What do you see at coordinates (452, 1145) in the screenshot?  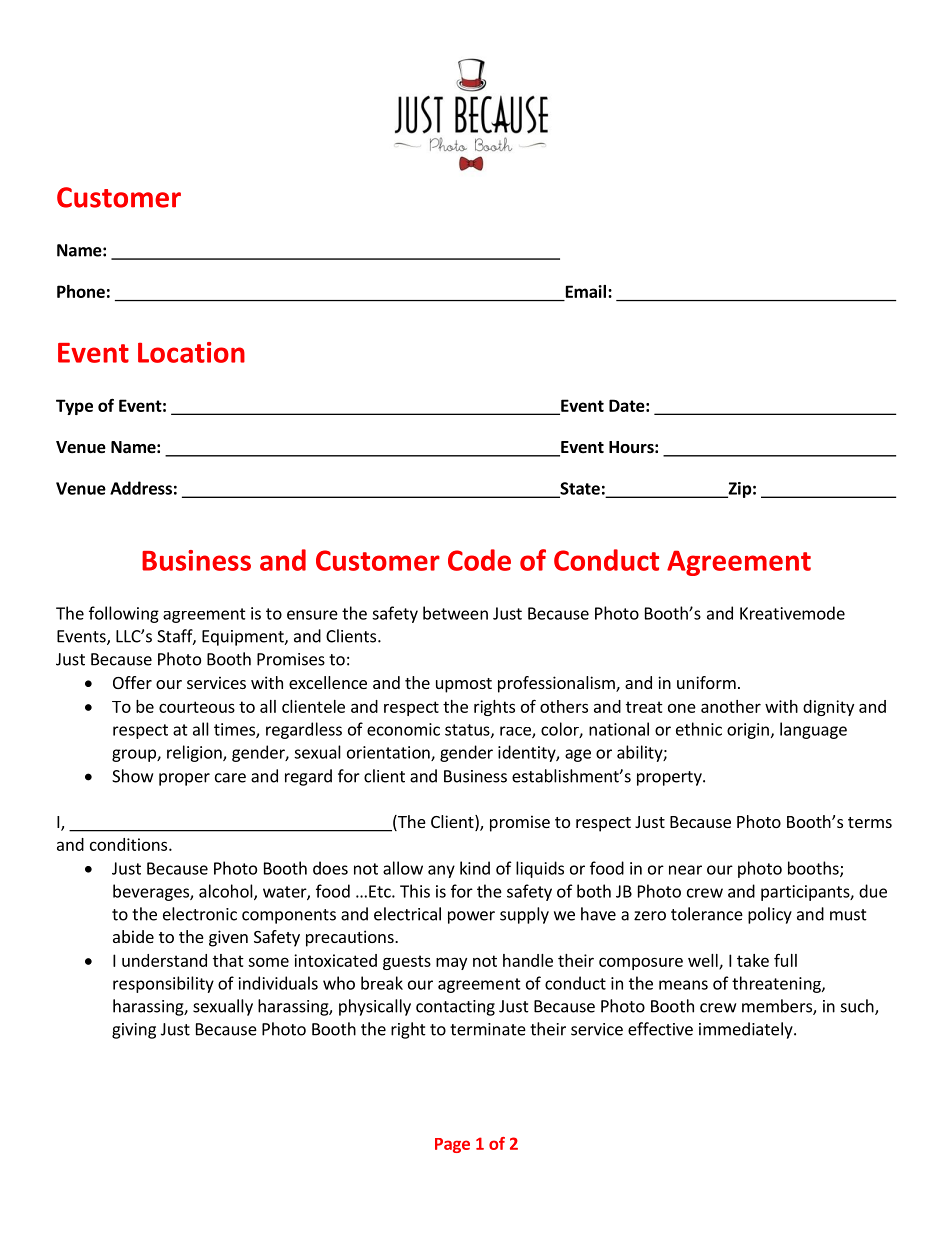 I see `Page` at bounding box center [452, 1145].
